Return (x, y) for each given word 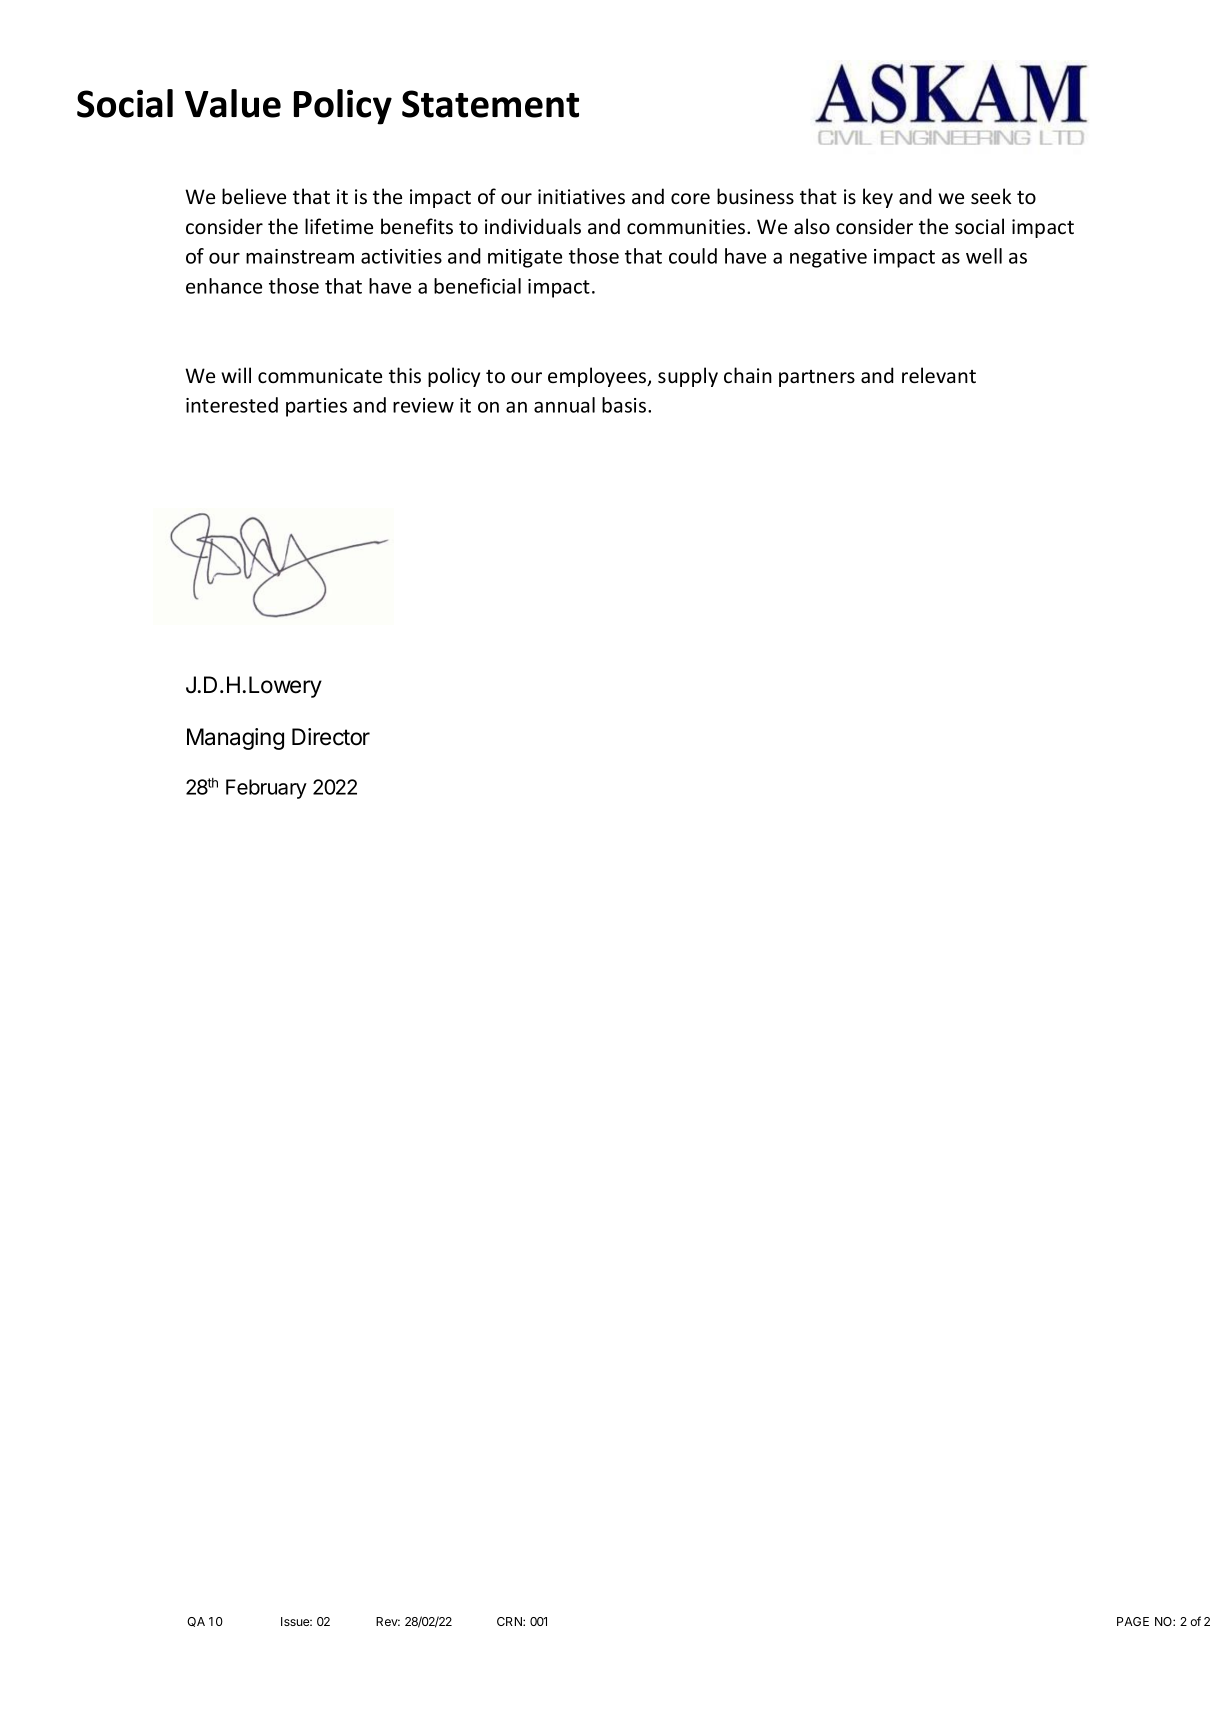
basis (625, 405)
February (266, 789)
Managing (235, 739)
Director (331, 737)
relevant (939, 375)
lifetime (339, 226)
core (690, 199)
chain (748, 375)
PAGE (1133, 1621)
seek (991, 196)
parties (316, 407)
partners (817, 378)
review (423, 405)
